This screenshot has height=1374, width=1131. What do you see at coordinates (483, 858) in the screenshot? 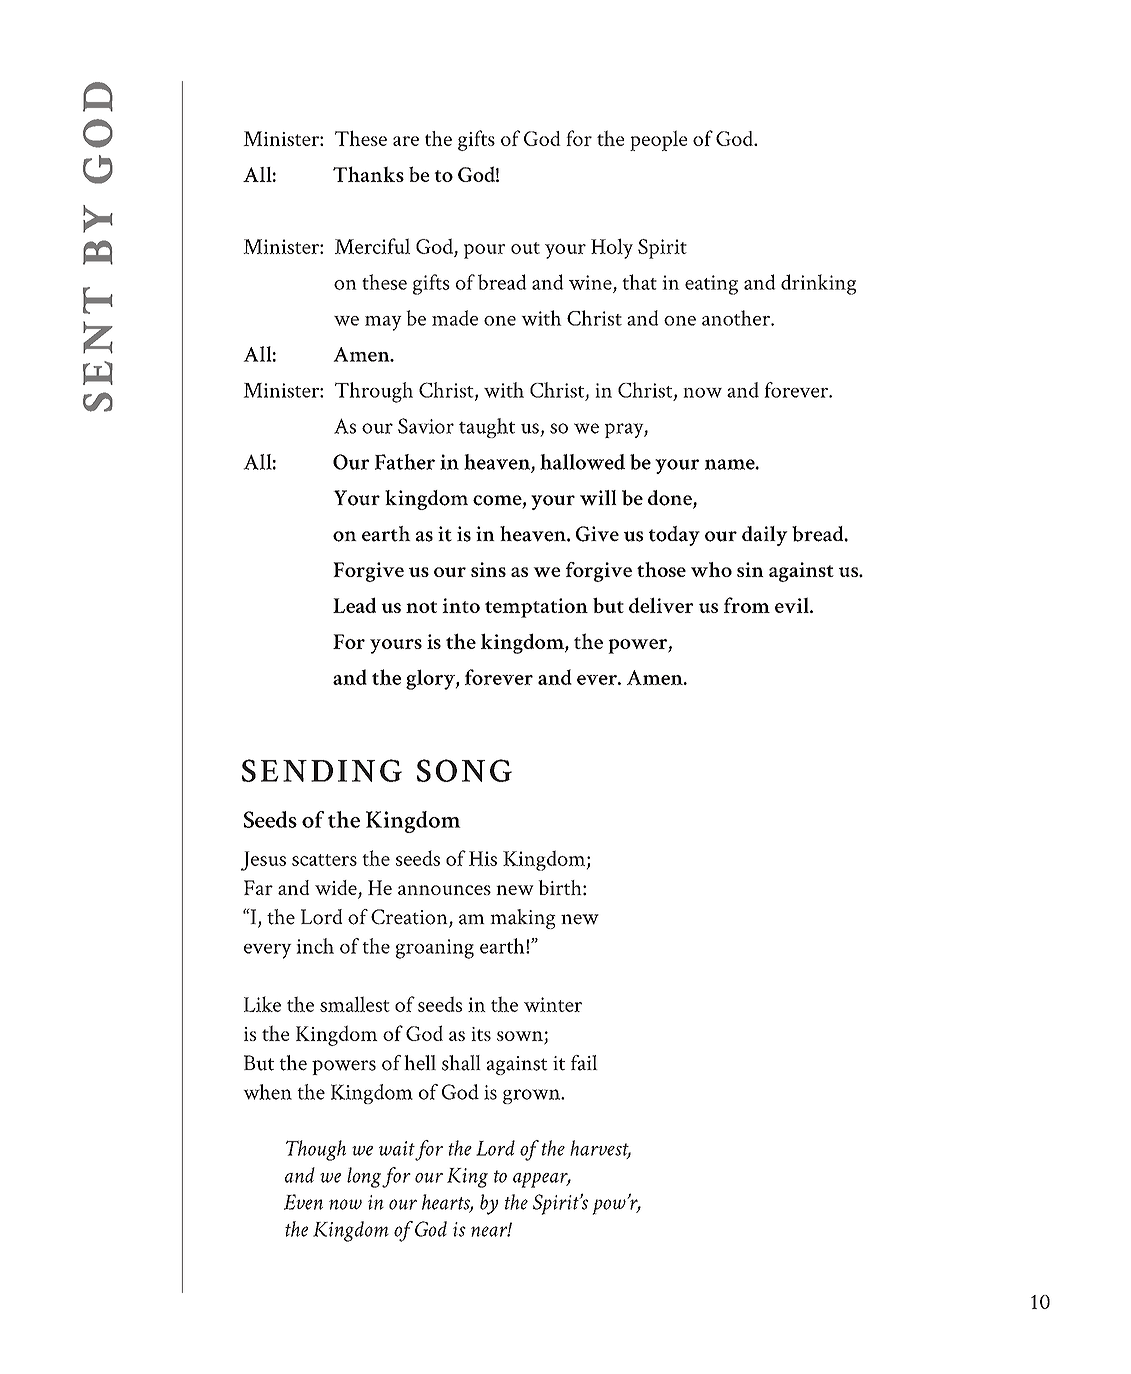
I see `His` at bounding box center [483, 858].
